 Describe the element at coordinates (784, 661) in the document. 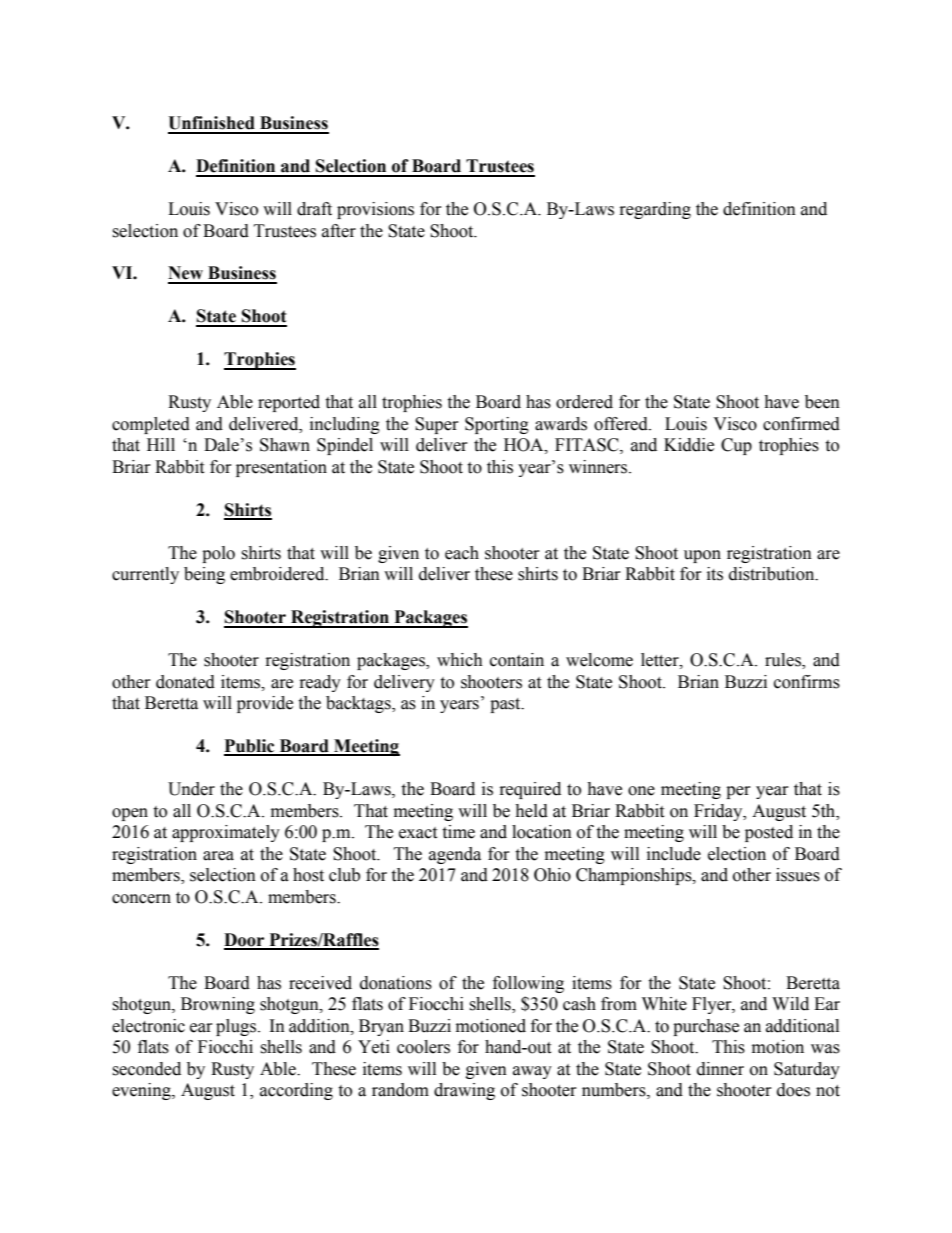

I see `rules` at that location.
